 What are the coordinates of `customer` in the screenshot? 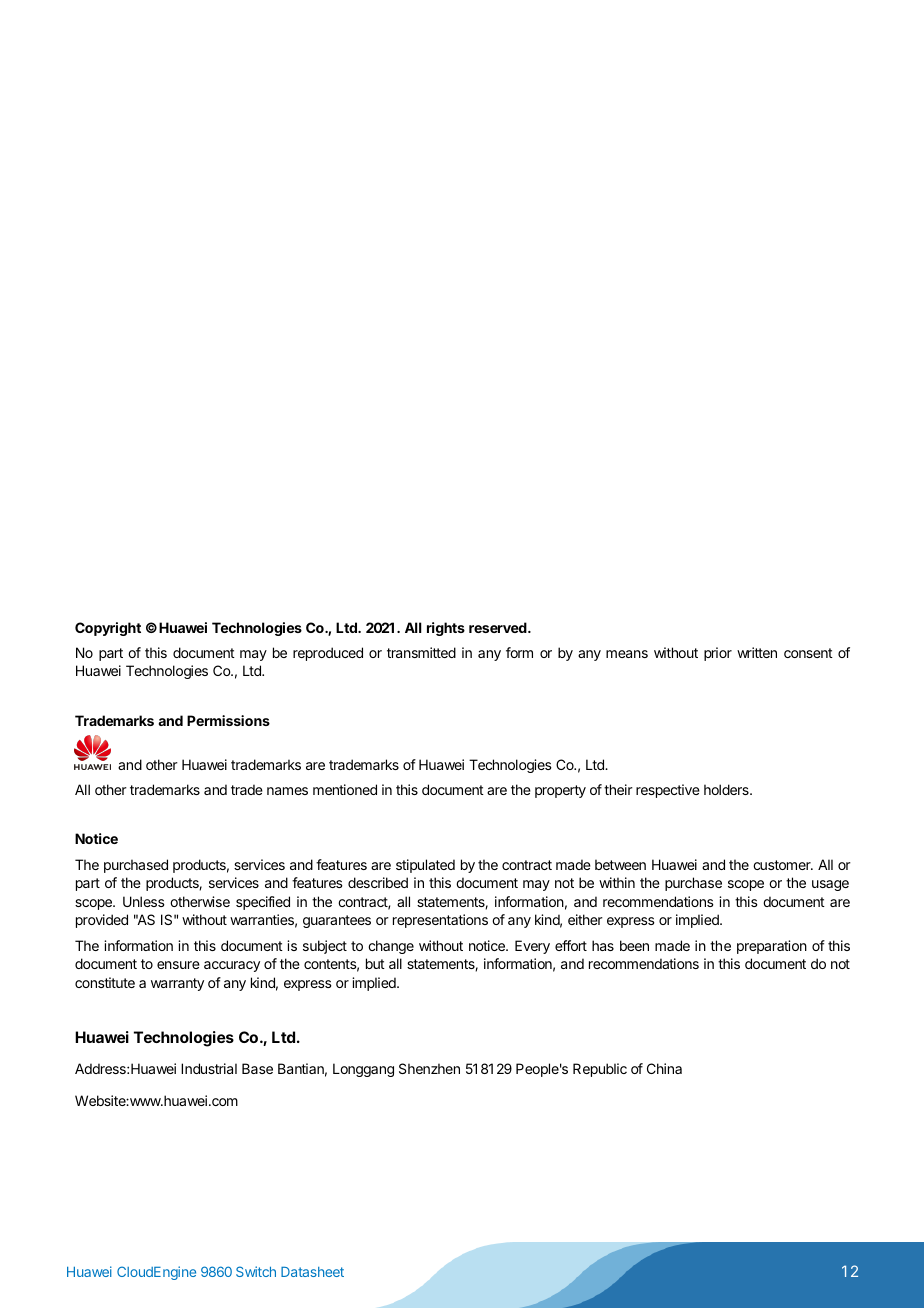 It's located at (783, 865).
